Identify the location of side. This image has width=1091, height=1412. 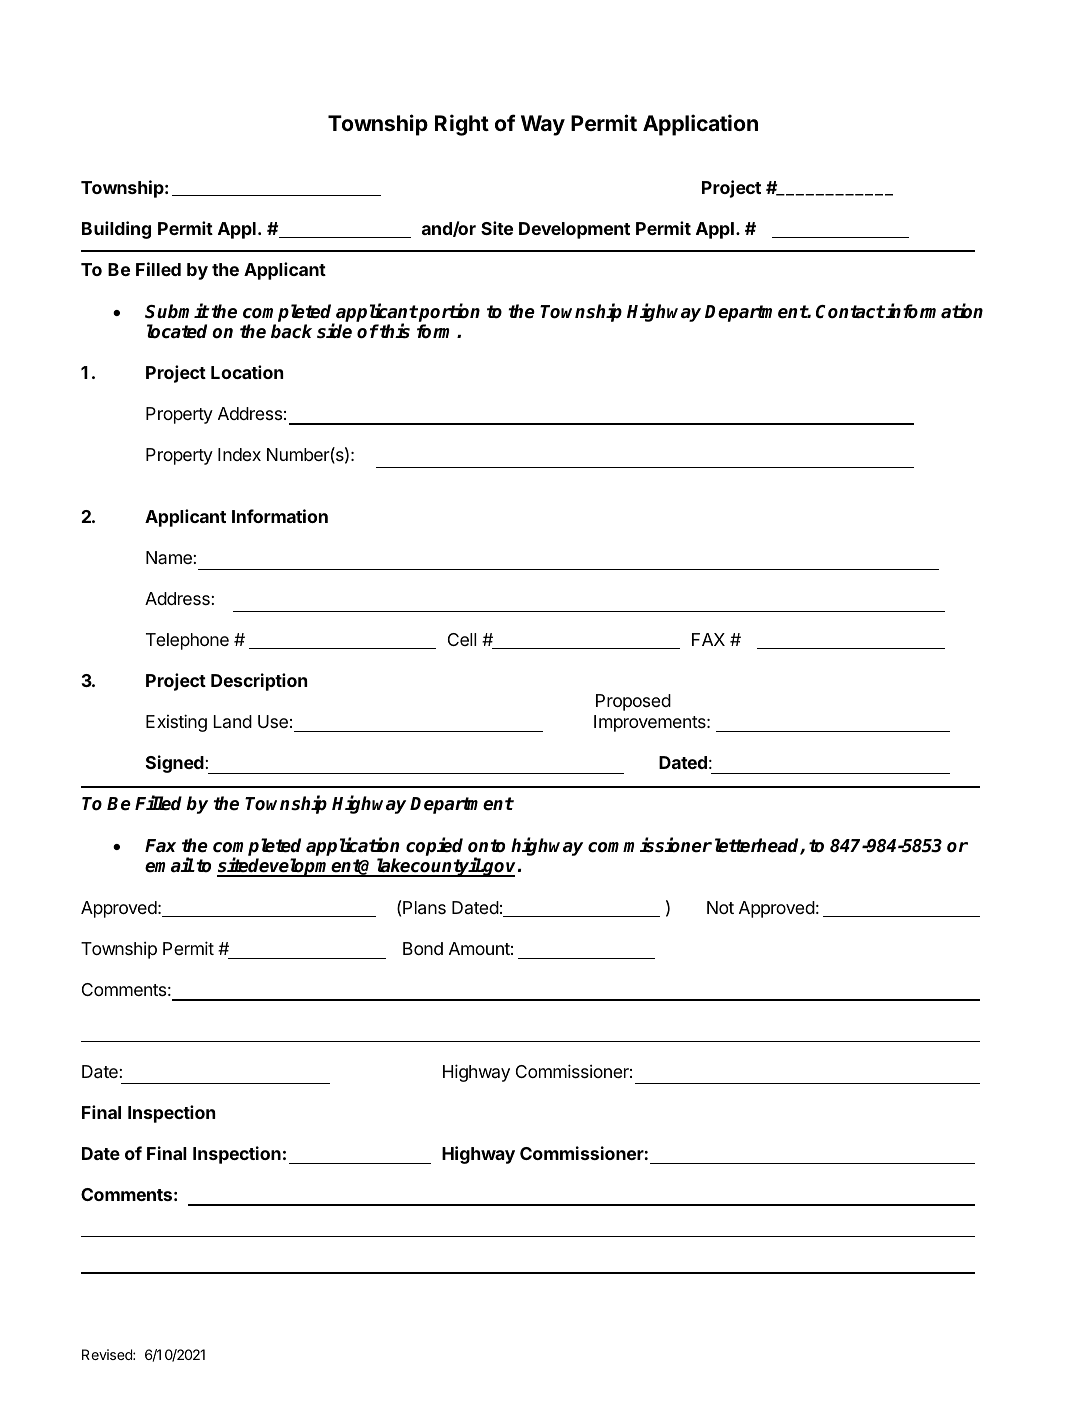
(334, 331).
